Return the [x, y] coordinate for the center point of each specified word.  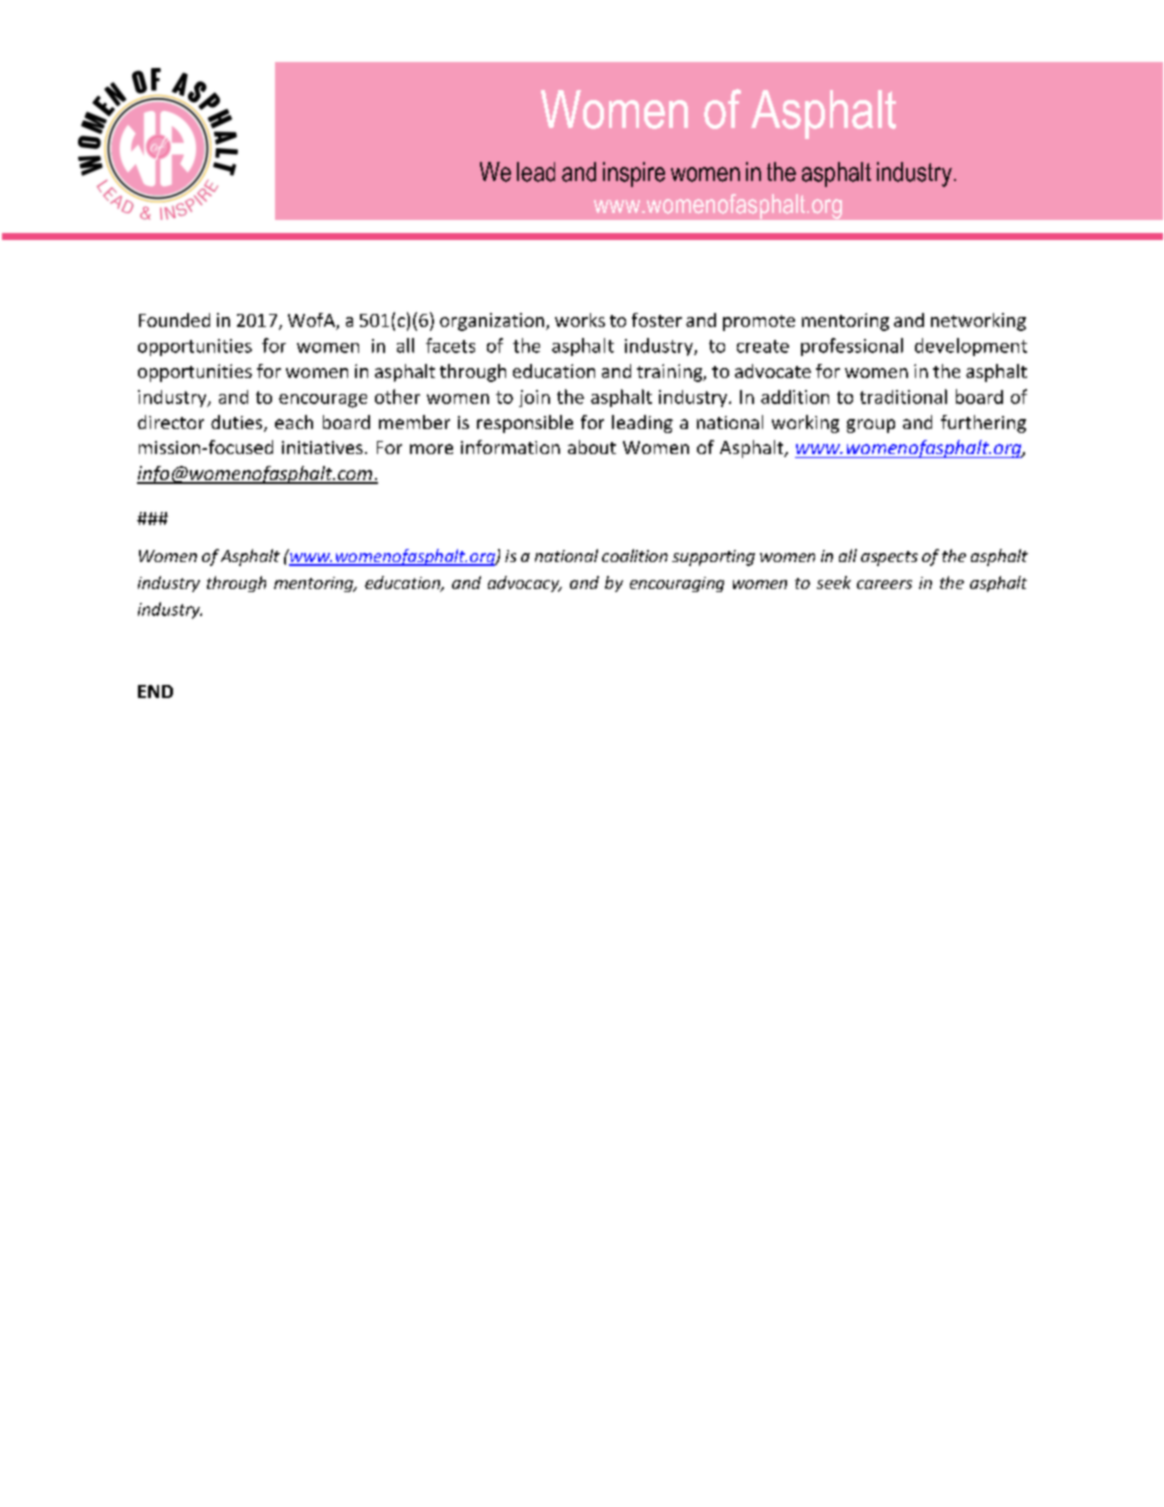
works [580, 320]
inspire [634, 174]
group [871, 426]
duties [238, 423]
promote [759, 323]
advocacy [525, 584]
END [155, 691]
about [592, 447]
